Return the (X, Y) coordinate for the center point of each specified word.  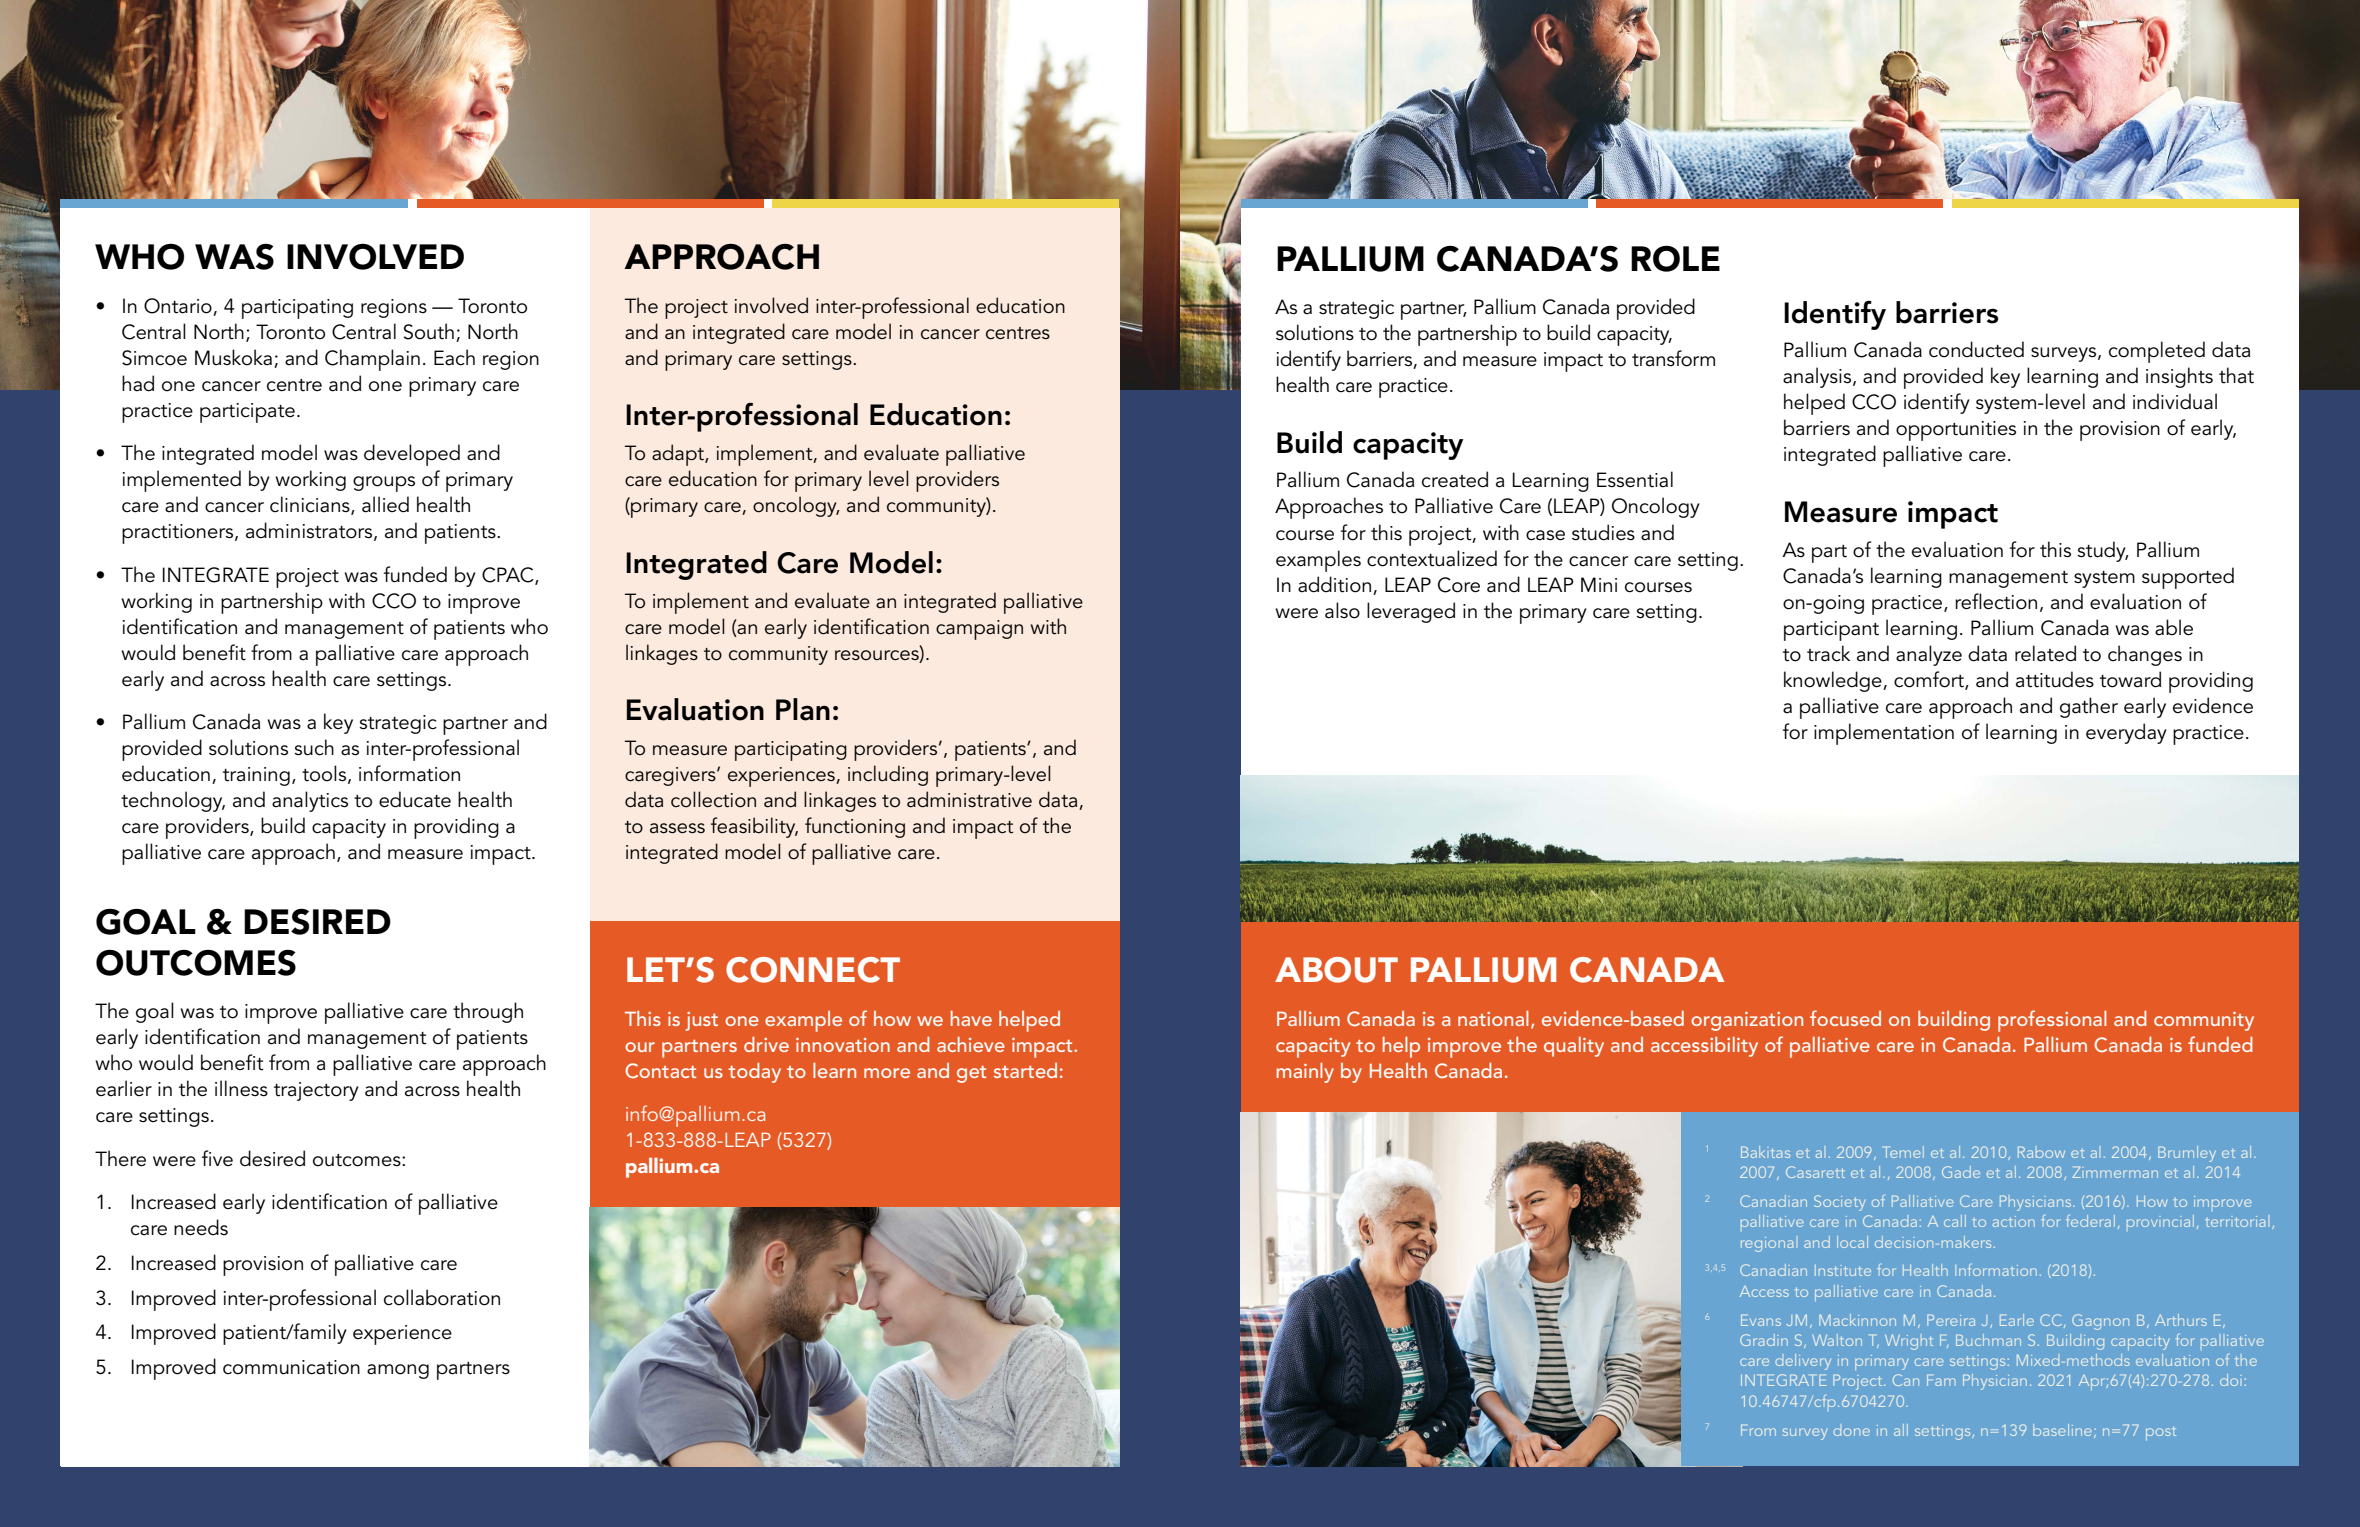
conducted (1976, 349)
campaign (979, 630)
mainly (1305, 1073)
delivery (1803, 1362)
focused (1845, 1018)
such (314, 747)
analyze (1929, 655)
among (398, 1371)
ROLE (1675, 258)
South (429, 331)
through (488, 1012)
